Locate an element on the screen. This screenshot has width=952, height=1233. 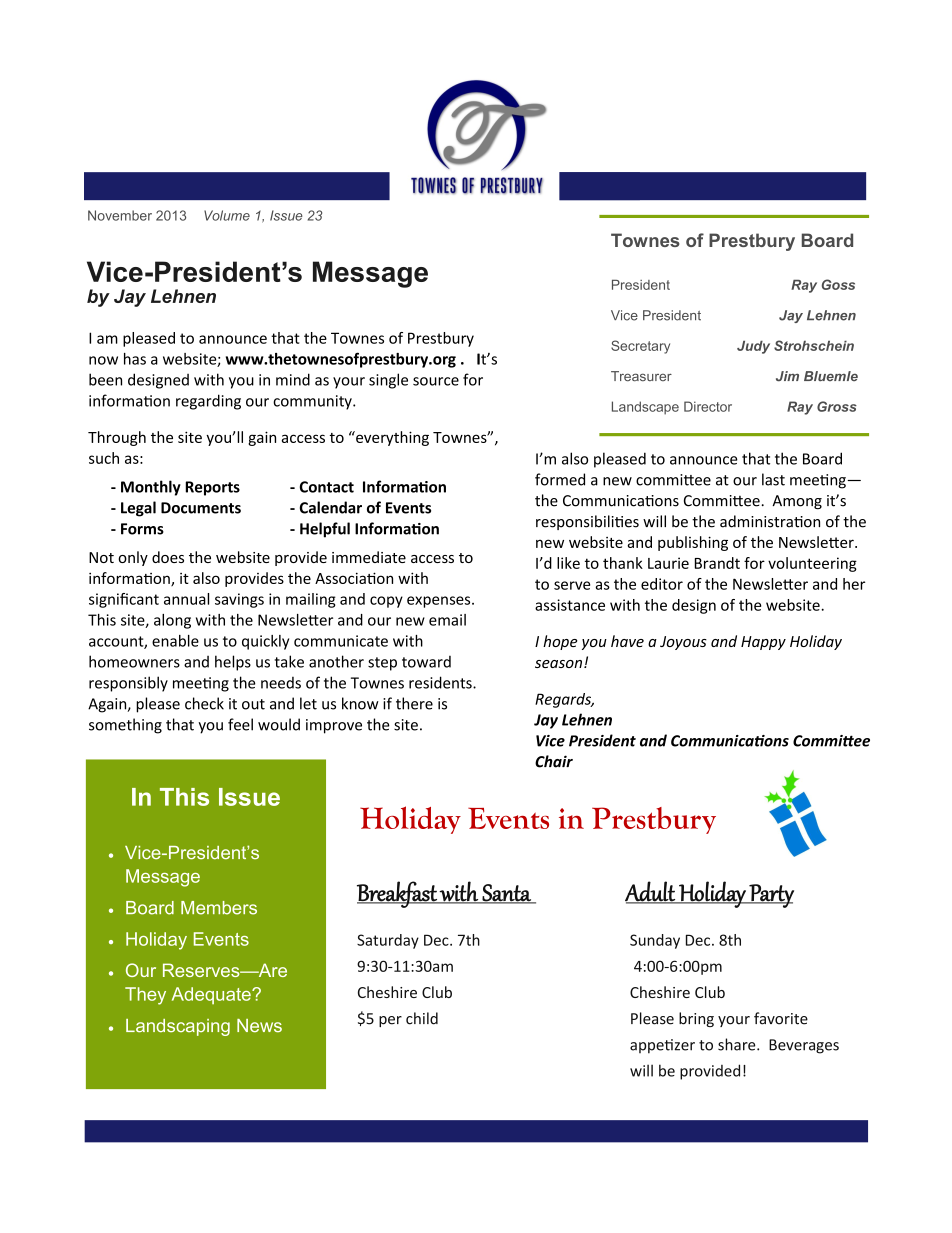
enable is located at coordinates (175, 641).
